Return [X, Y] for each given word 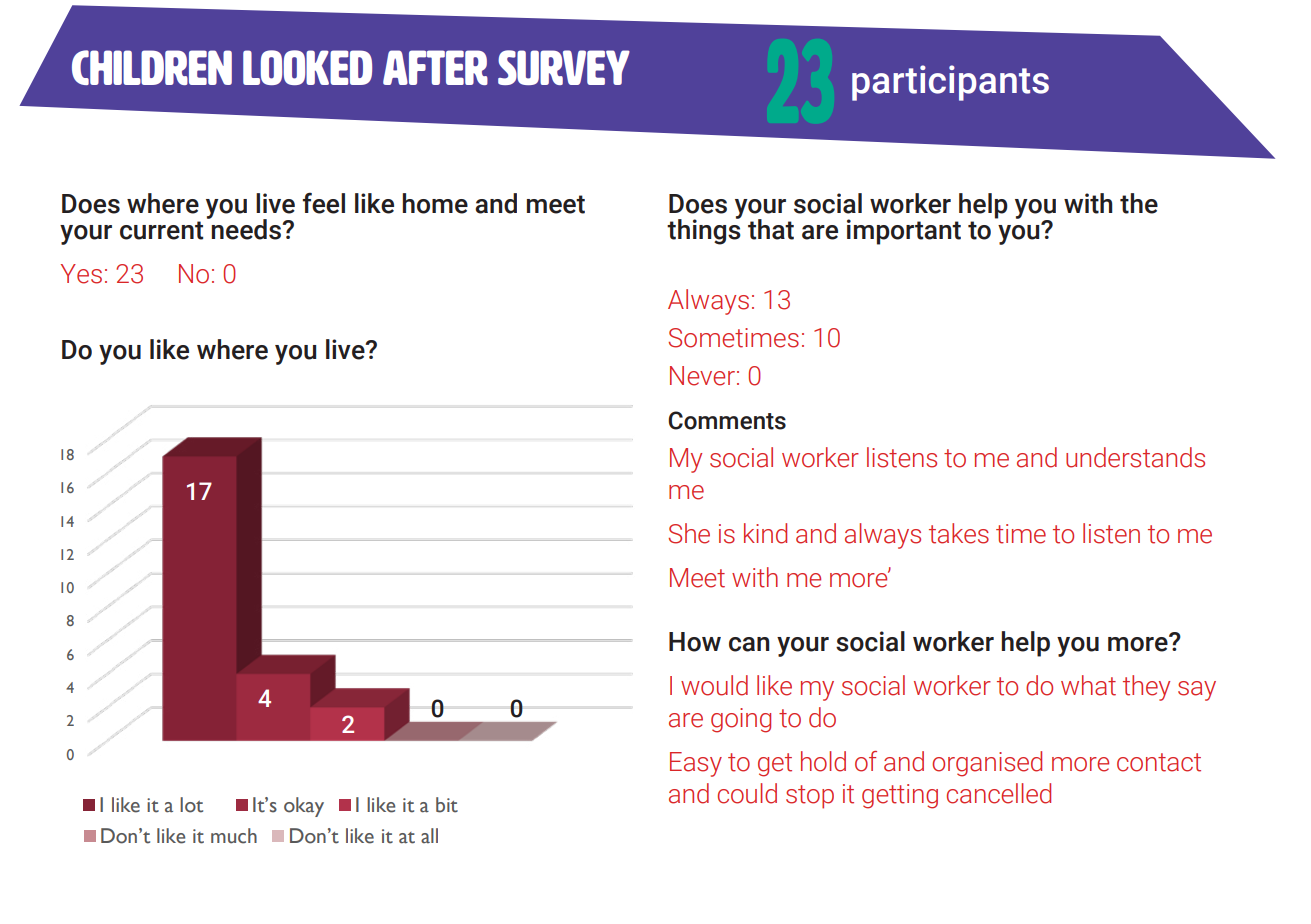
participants [950, 83]
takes [959, 533]
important [904, 232]
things [704, 231]
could [747, 793]
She [689, 533]
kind [765, 533]
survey [564, 67]
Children [152, 67]
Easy [696, 764]
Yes [81, 274]
